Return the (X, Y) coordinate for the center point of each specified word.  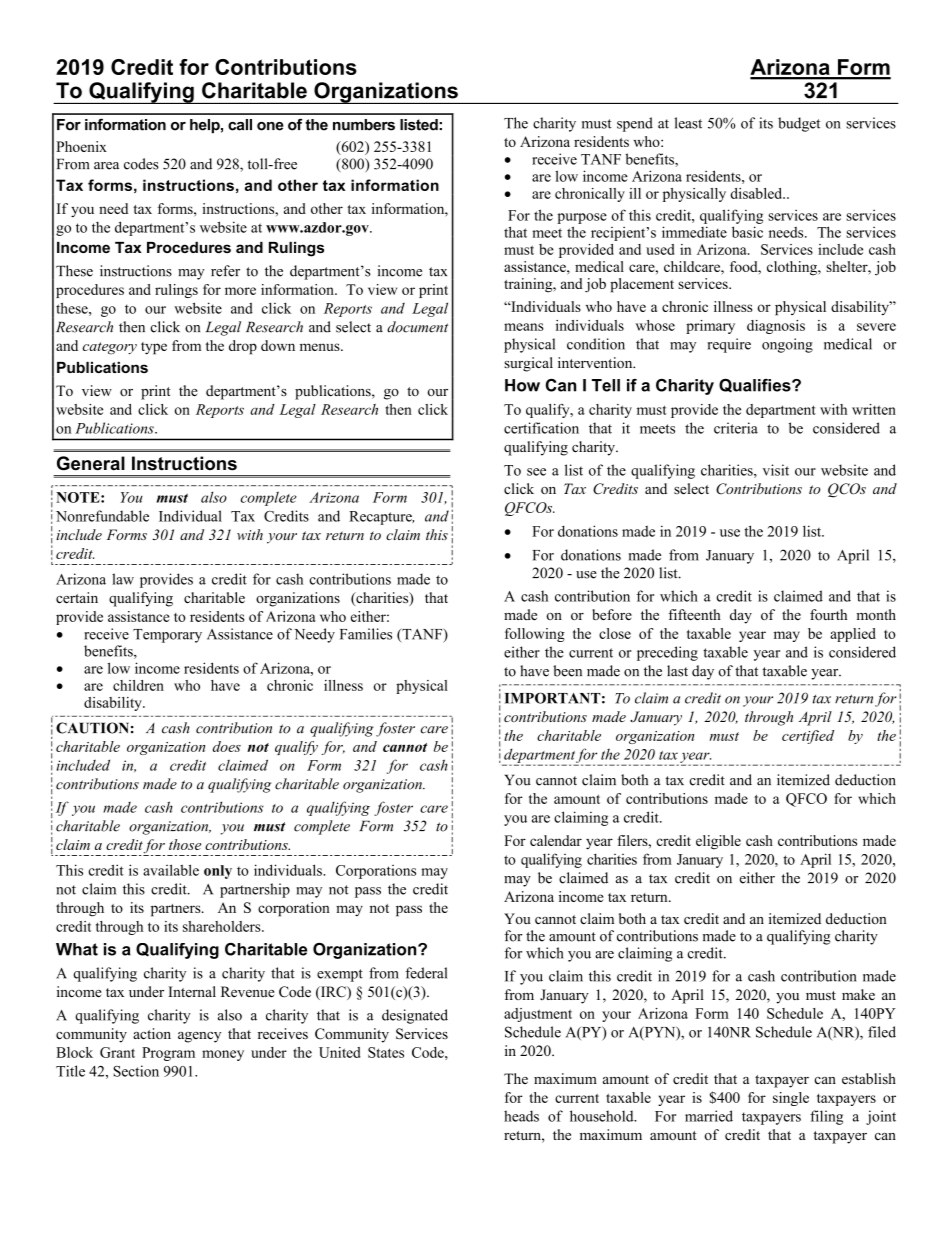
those (185, 844)
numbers (364, 125)
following (535, 635)
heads (521, 1116)
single (791, 1099)
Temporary (167, 636)
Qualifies (756, 386)
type (154, 348)
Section (136, 1071)
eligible (718, 842)
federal (426, 973)
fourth (828, 614)
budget (799, 124)
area (106, 166)
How (522, 385)
